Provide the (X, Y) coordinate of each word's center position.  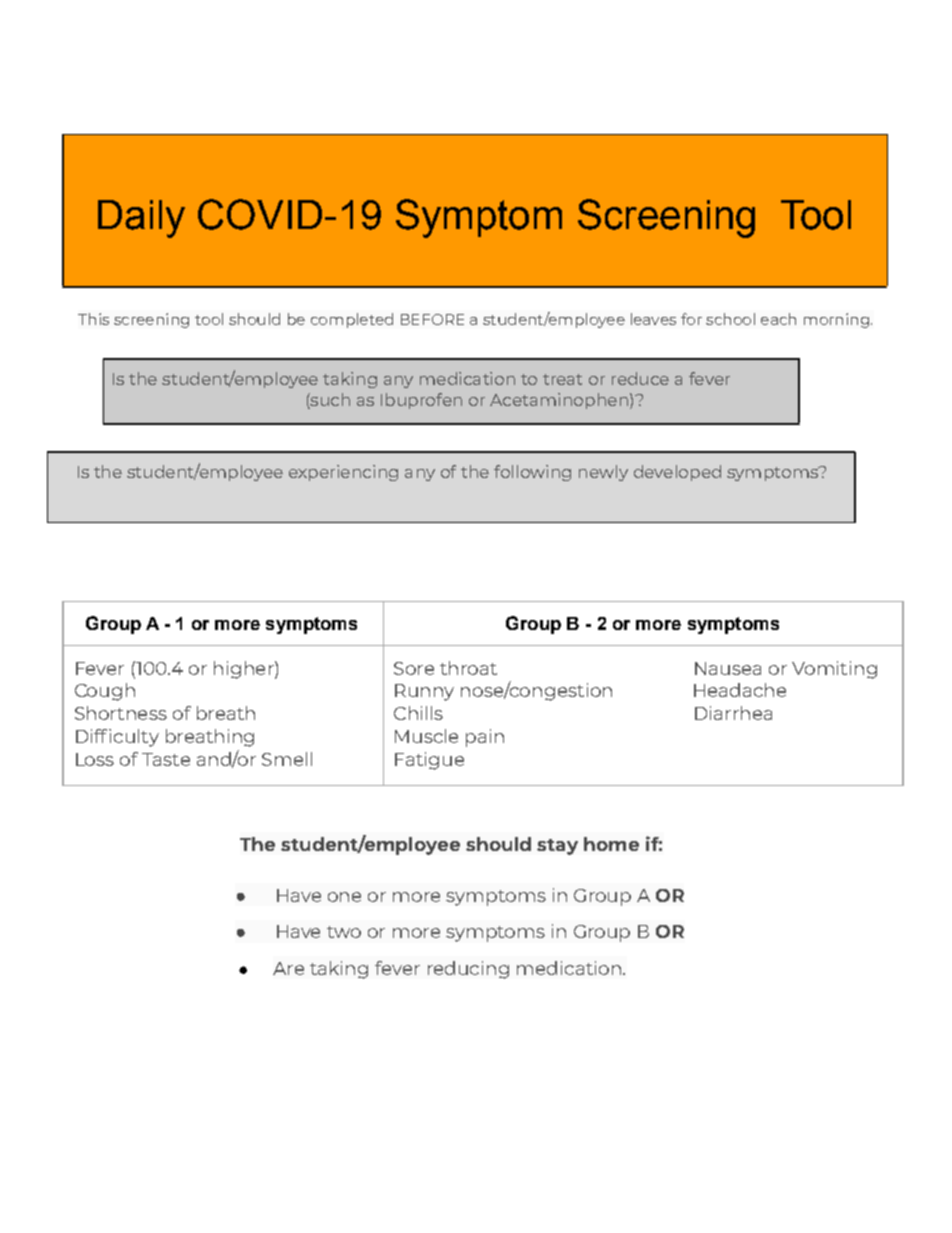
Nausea (728, 668)
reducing (468, 970)
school (730, 319)
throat (468, 668)
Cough (105, 692)
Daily (141, 219)
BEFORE (432, 319)
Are (288, 968)
